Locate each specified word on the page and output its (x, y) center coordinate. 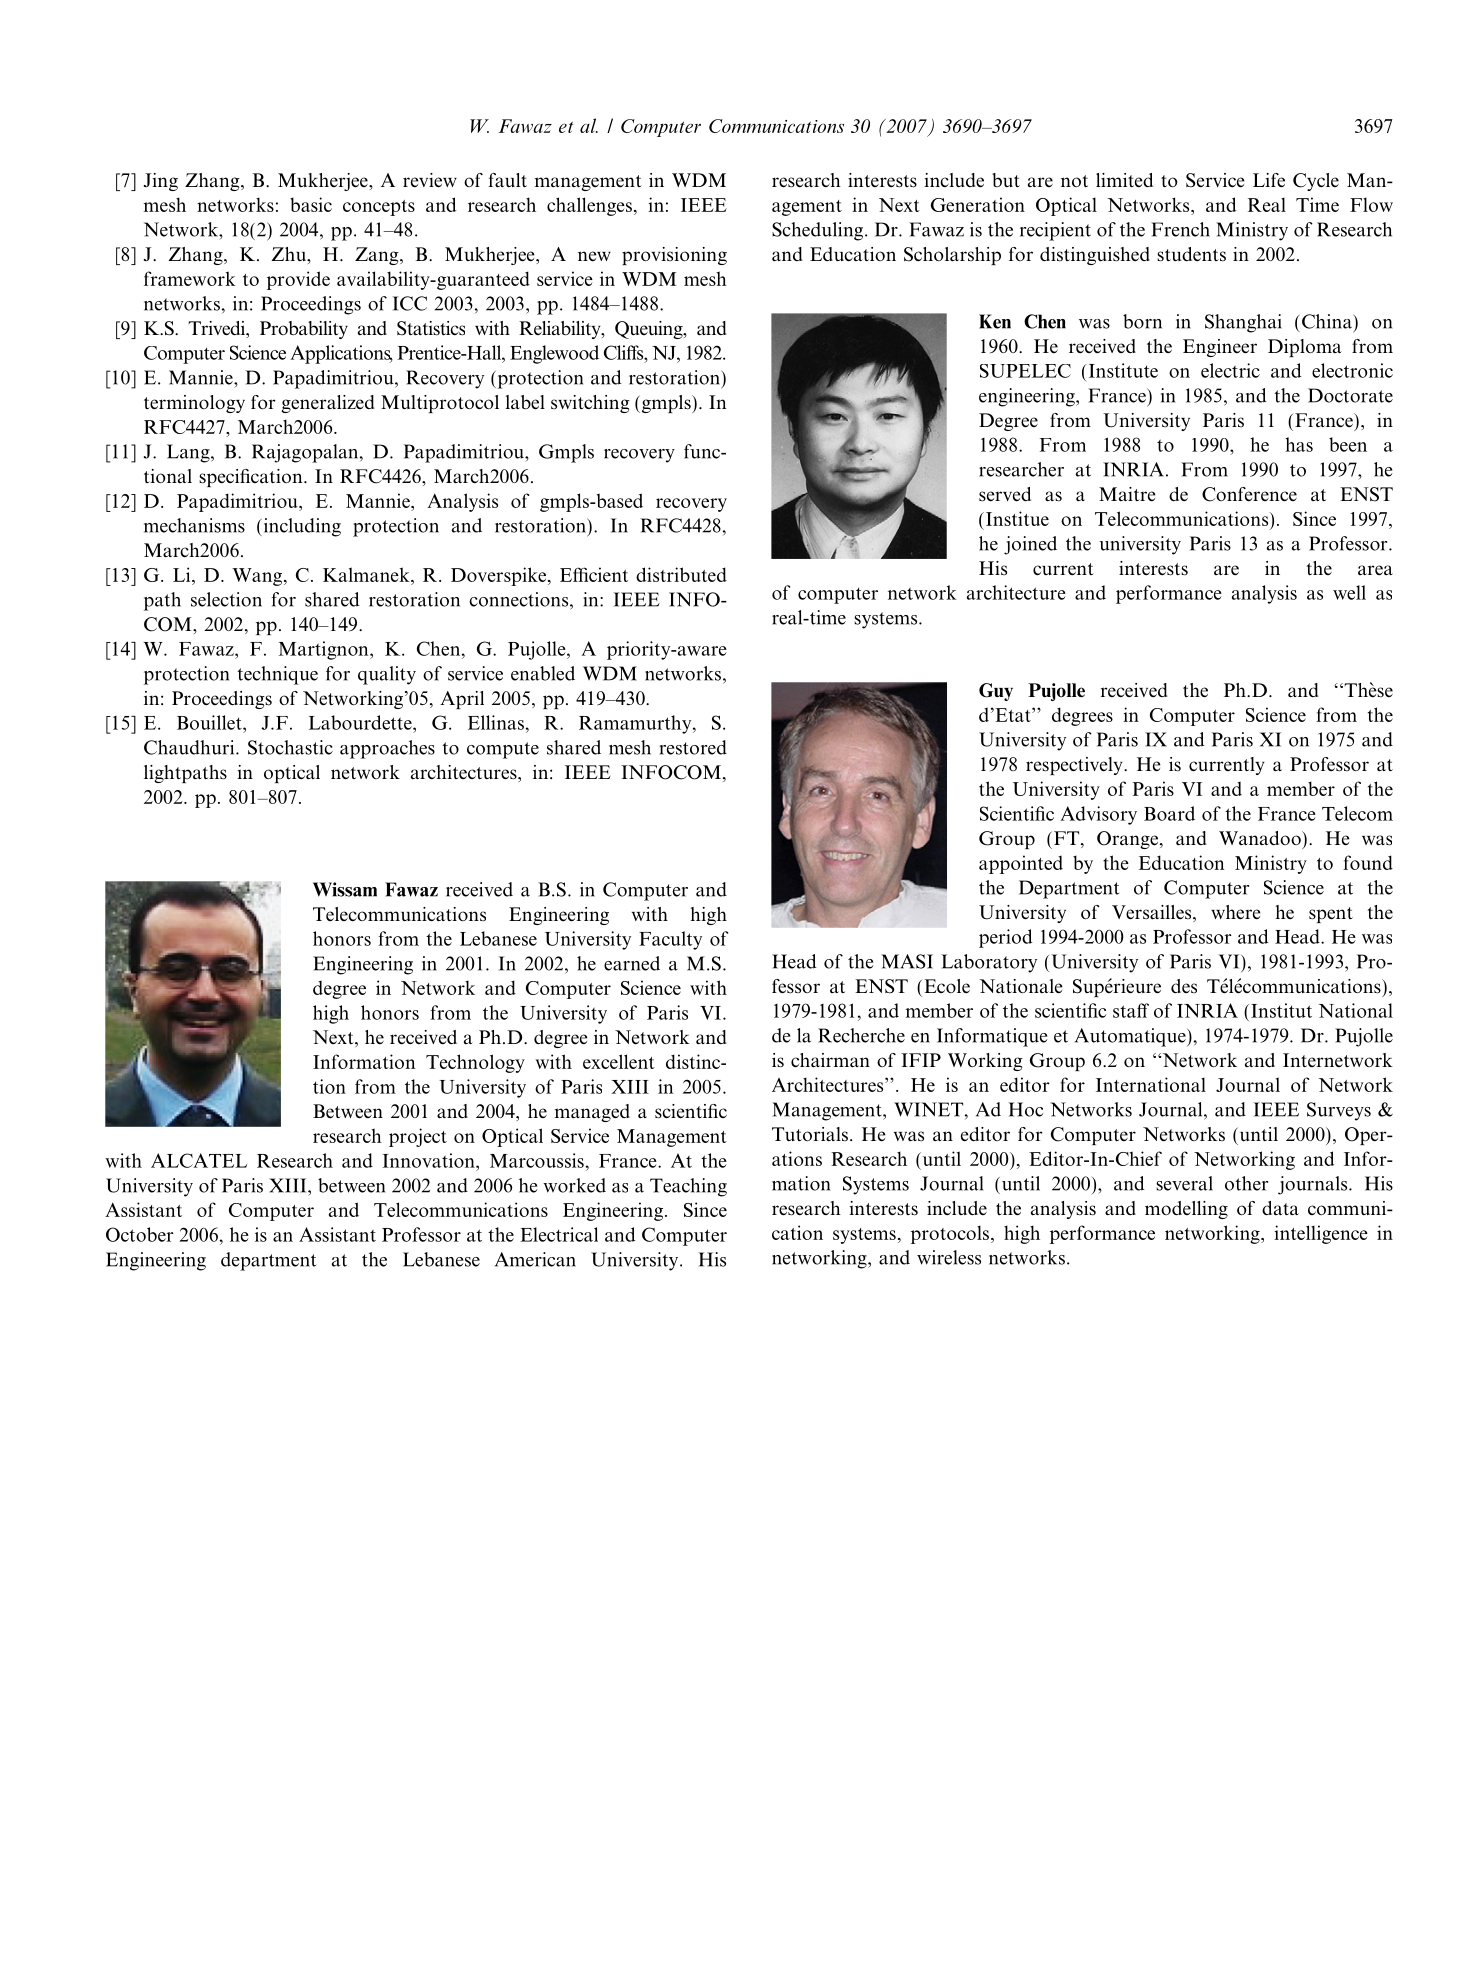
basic (311, 204)
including (301, 527)
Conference (1249, 494)
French (1180, 229)
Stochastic (290, 747)
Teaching (688, 1187)
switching (590, 404)
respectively (1075, 766)
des (1184, 986)
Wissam (345, 889)
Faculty (670, 940)
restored (693, 747)
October (140, 1234)
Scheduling (819, 231)
